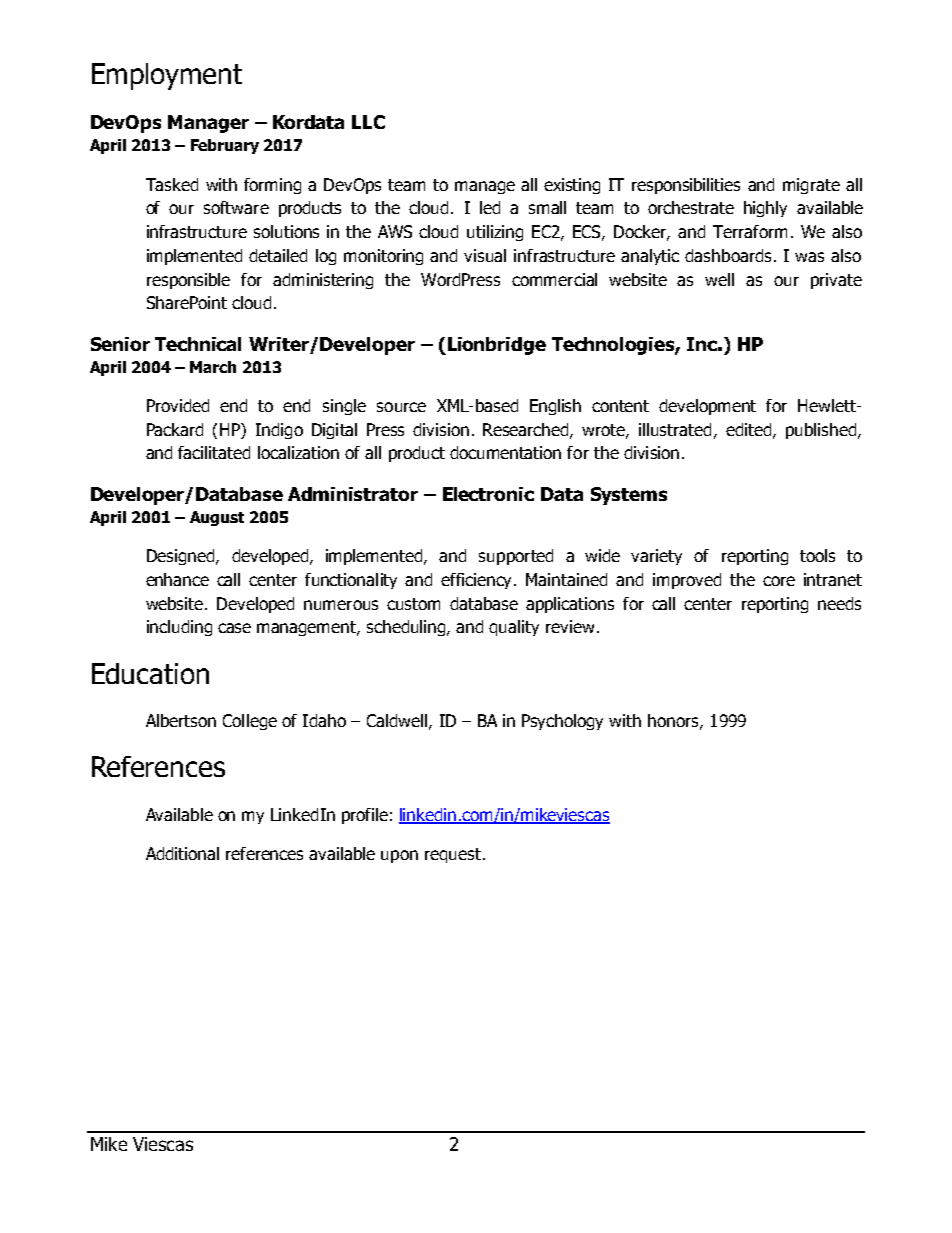 Image resolution: width=952 pixels, height=1233 pixels. What do you see at coordinates (167, 76) in the screenshot?
I see `Employment` at bounding box center [167, 76].
